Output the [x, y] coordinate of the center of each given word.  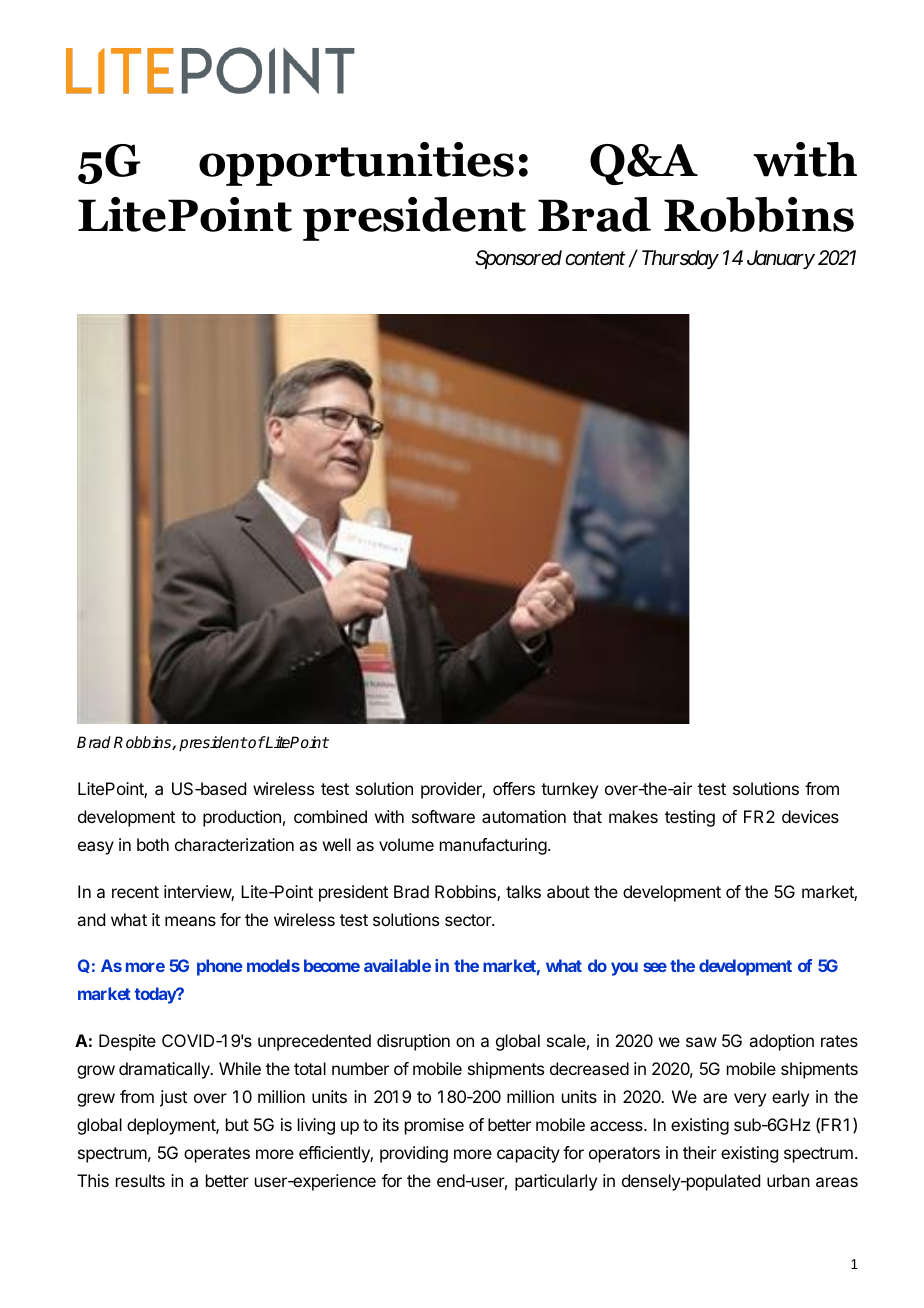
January [781, 259]
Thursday [680, 259]
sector [469, 920]
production [242, 818]
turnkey [569, 790]
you [624, 969]
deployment [172, 1126]
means [190, 921]
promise [434, 1126]
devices [810, 816]
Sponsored [518, 259]
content [595, 258]
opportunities [356, 164]
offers [514, 788]
